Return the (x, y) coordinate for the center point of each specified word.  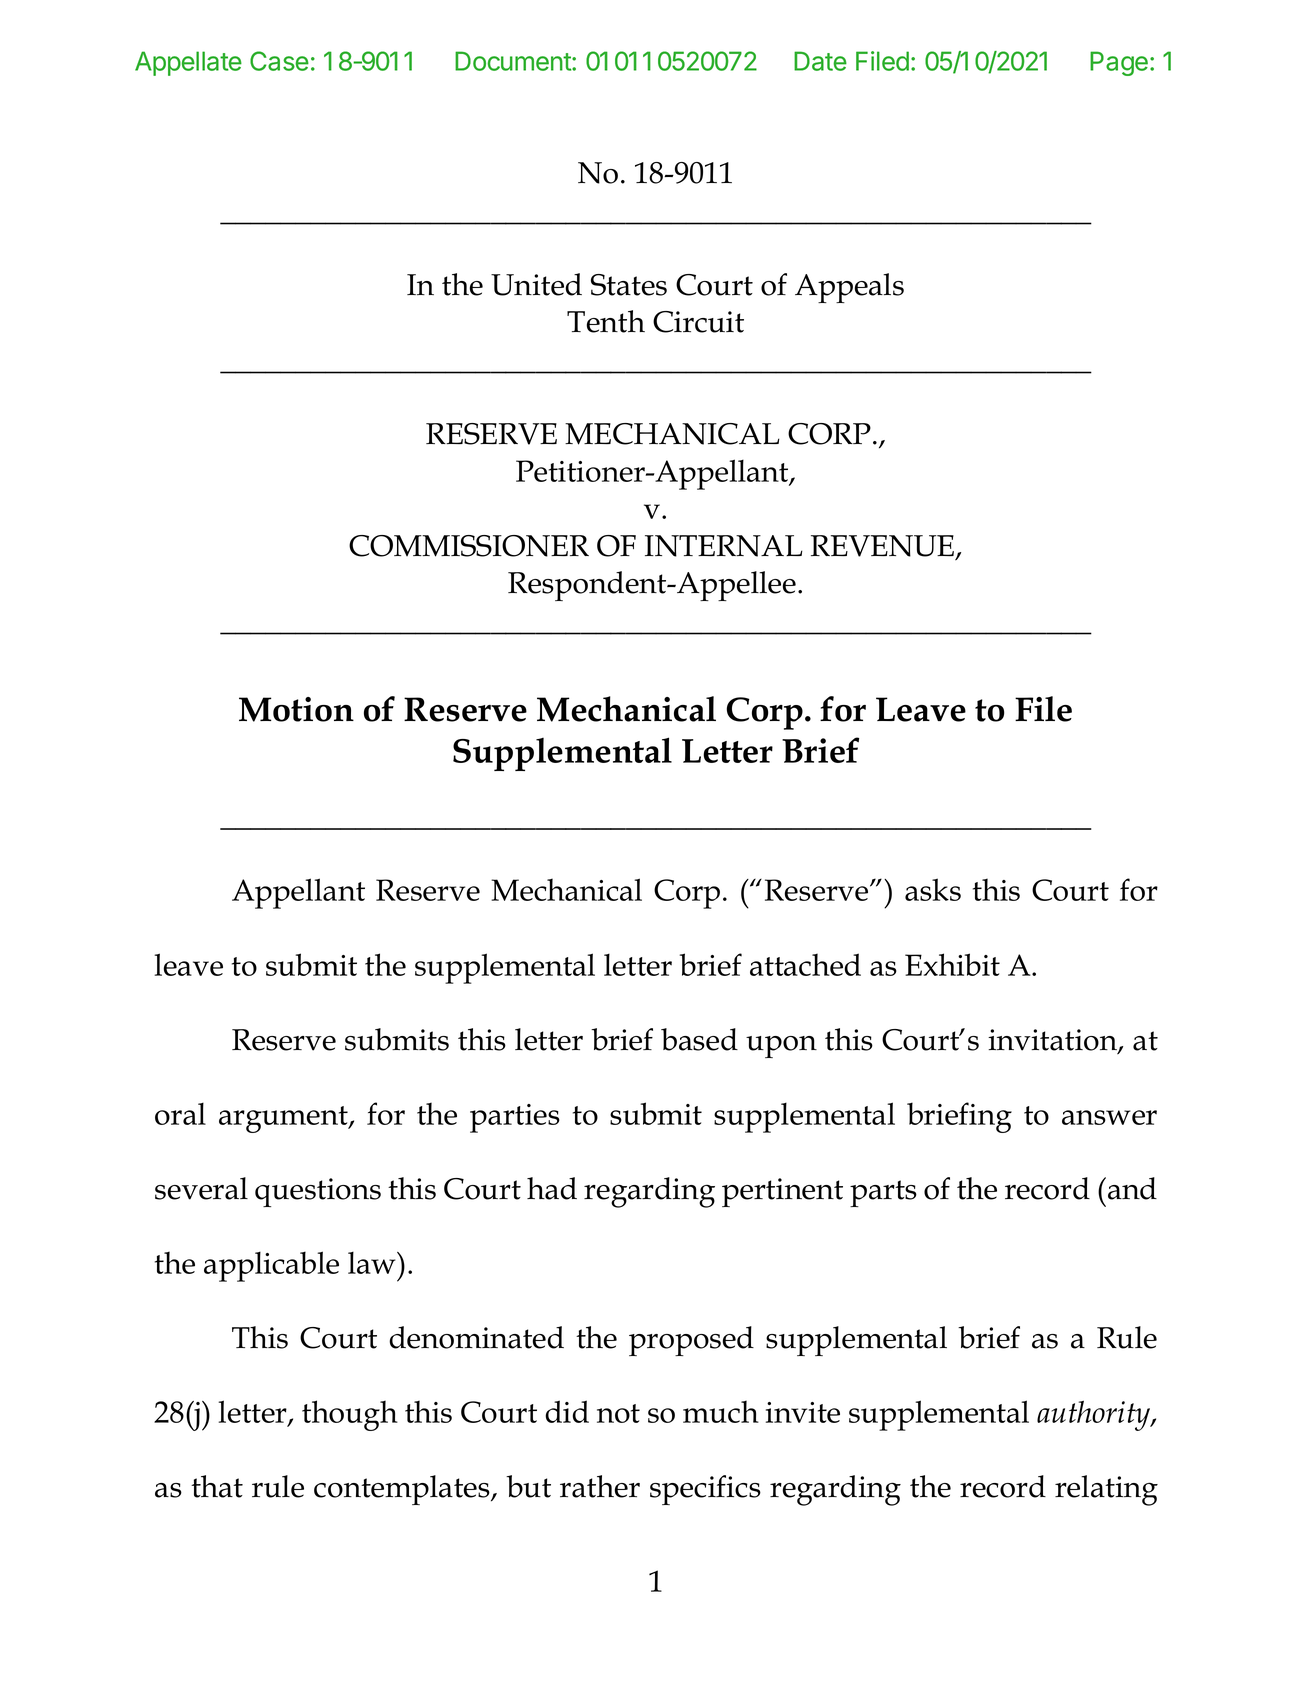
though (350, 1415)
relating (1106, 1490)
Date (820, 61)
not (618, 1413)
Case (279, 61)
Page (1119, 63)
